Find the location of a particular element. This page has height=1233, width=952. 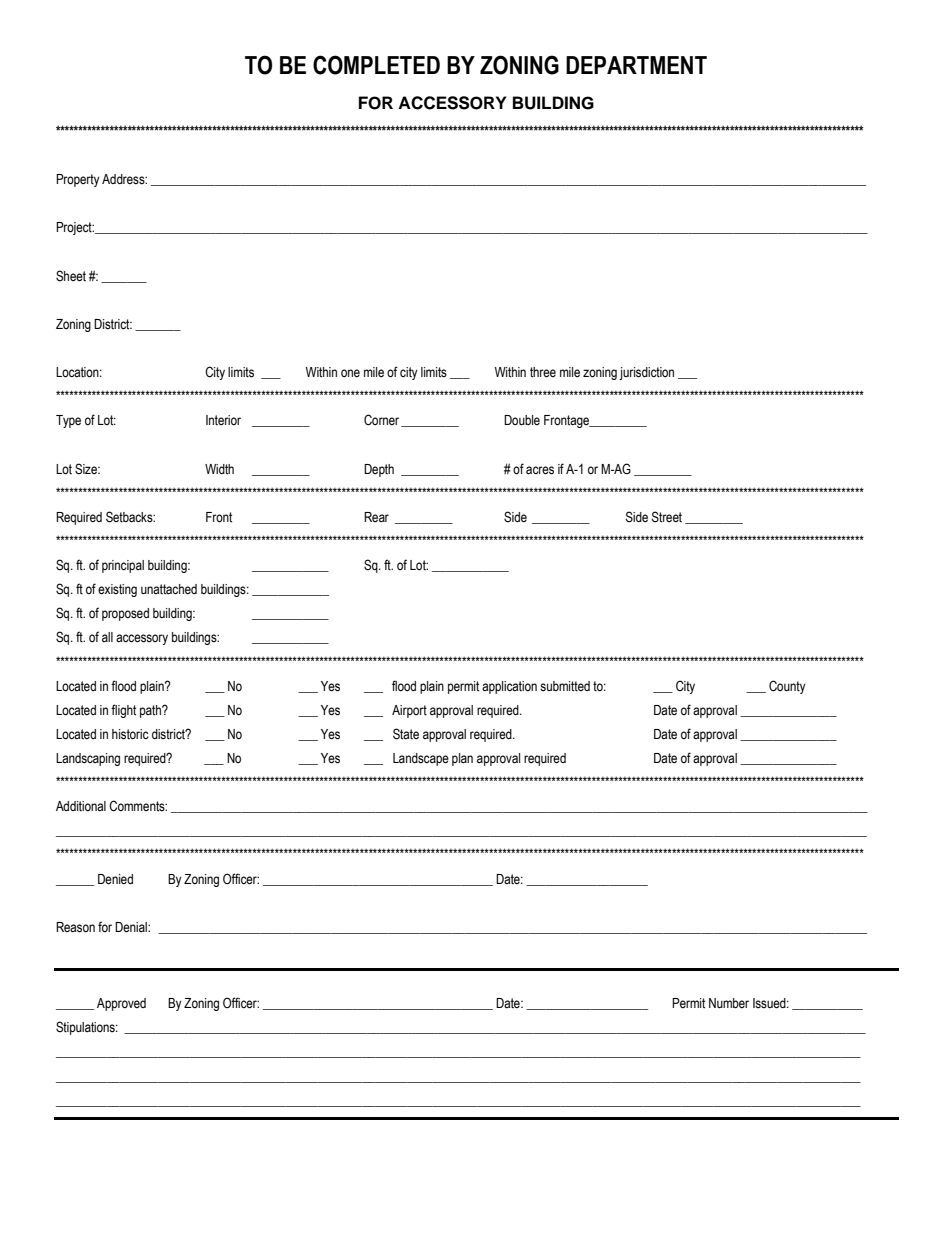

Street is located at coordinates (667, 517).
